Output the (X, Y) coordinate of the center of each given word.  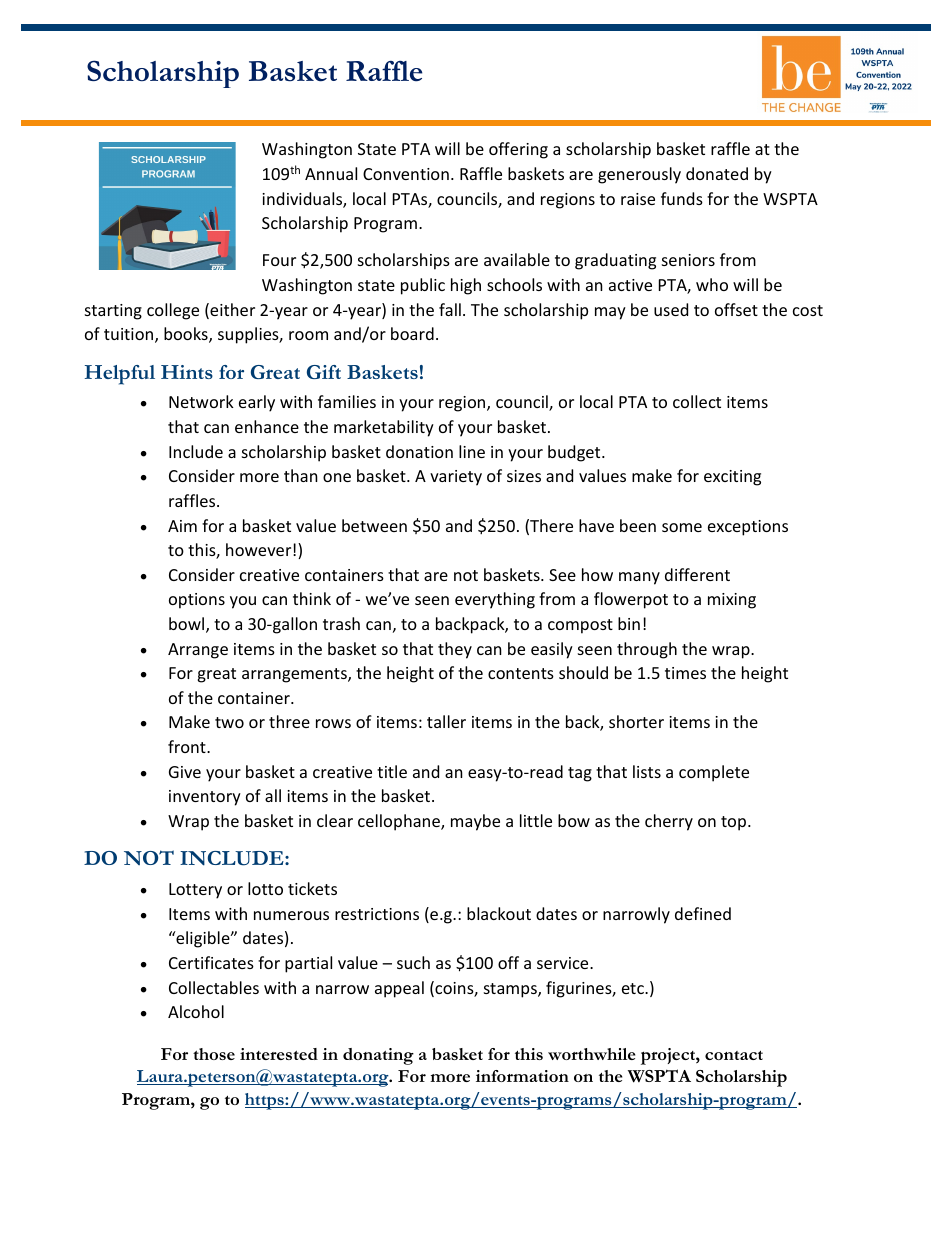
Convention (406, 174)
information (522, 1076)
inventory (205, 798)
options (197, 601)
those (214, 1054)
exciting (732, 478)
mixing (732, 601)
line (472, 451)
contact (734, 1055)
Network (201, 401)
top (735, 823)
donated (717, 173)
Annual (331, 173)
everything (495, 600)
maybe (475, 822)
